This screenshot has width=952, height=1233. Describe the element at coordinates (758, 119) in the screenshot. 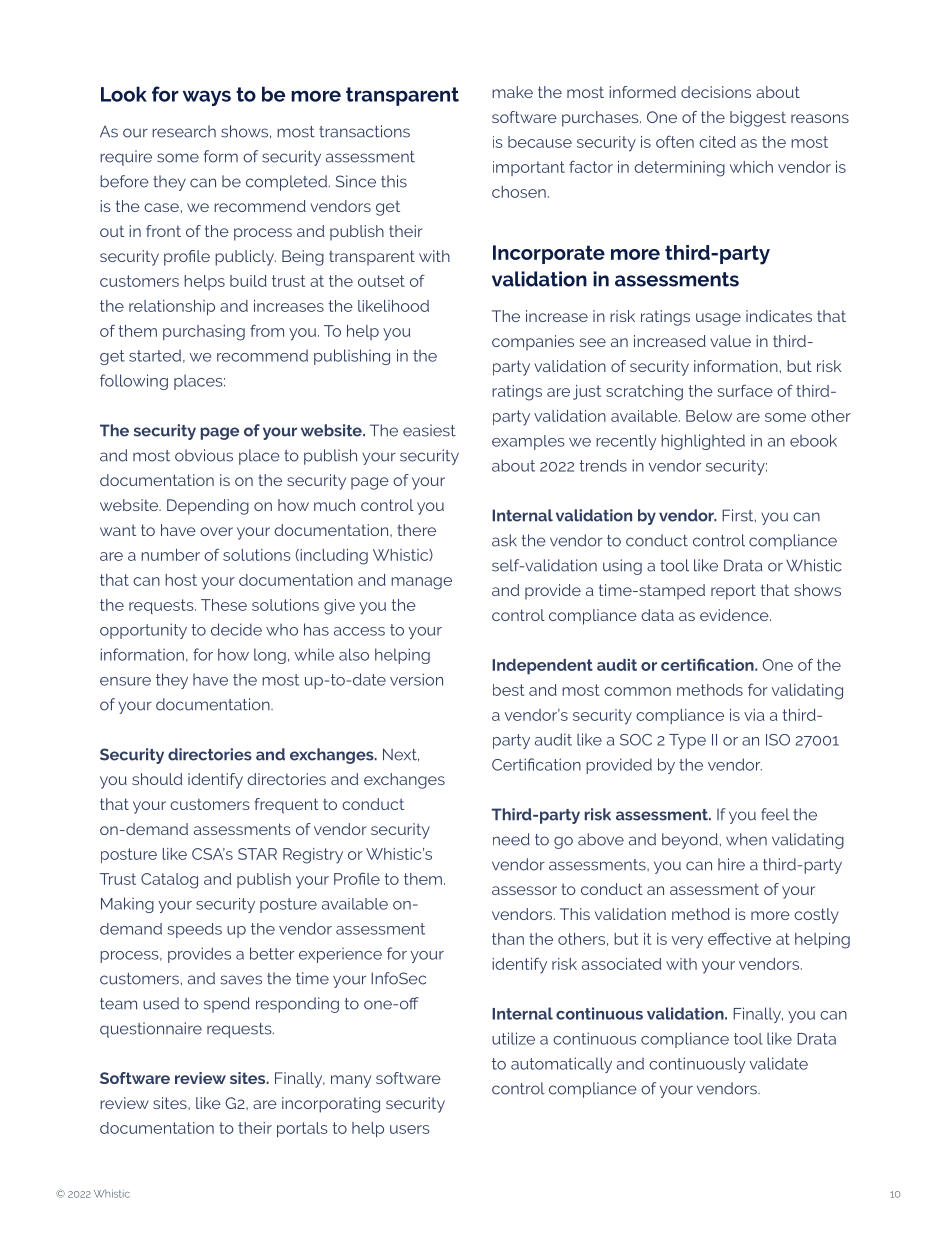

I see `biggest` at that location.
